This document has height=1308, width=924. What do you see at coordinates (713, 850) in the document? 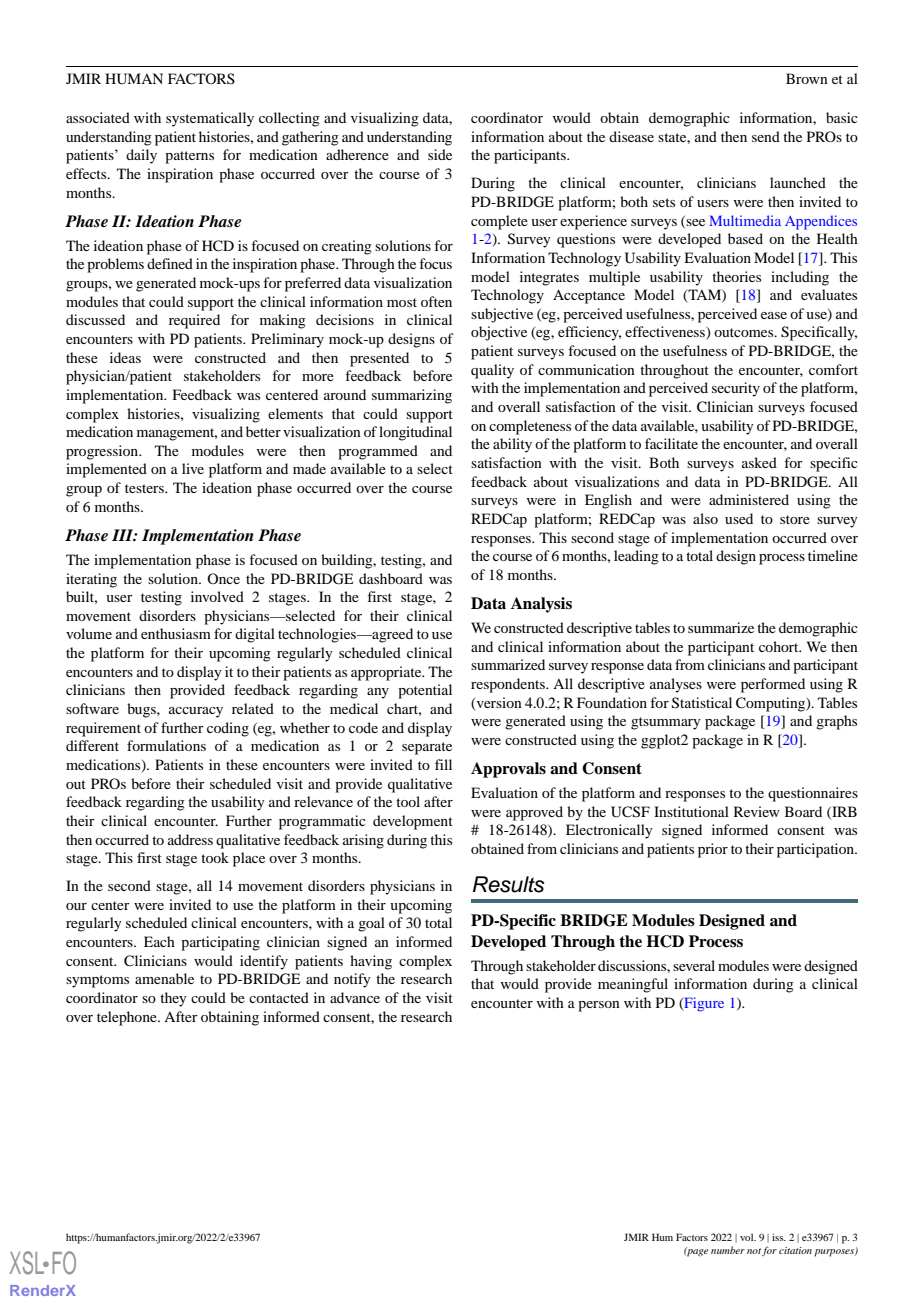
I see `prior` at bounding box center [713, 850].
